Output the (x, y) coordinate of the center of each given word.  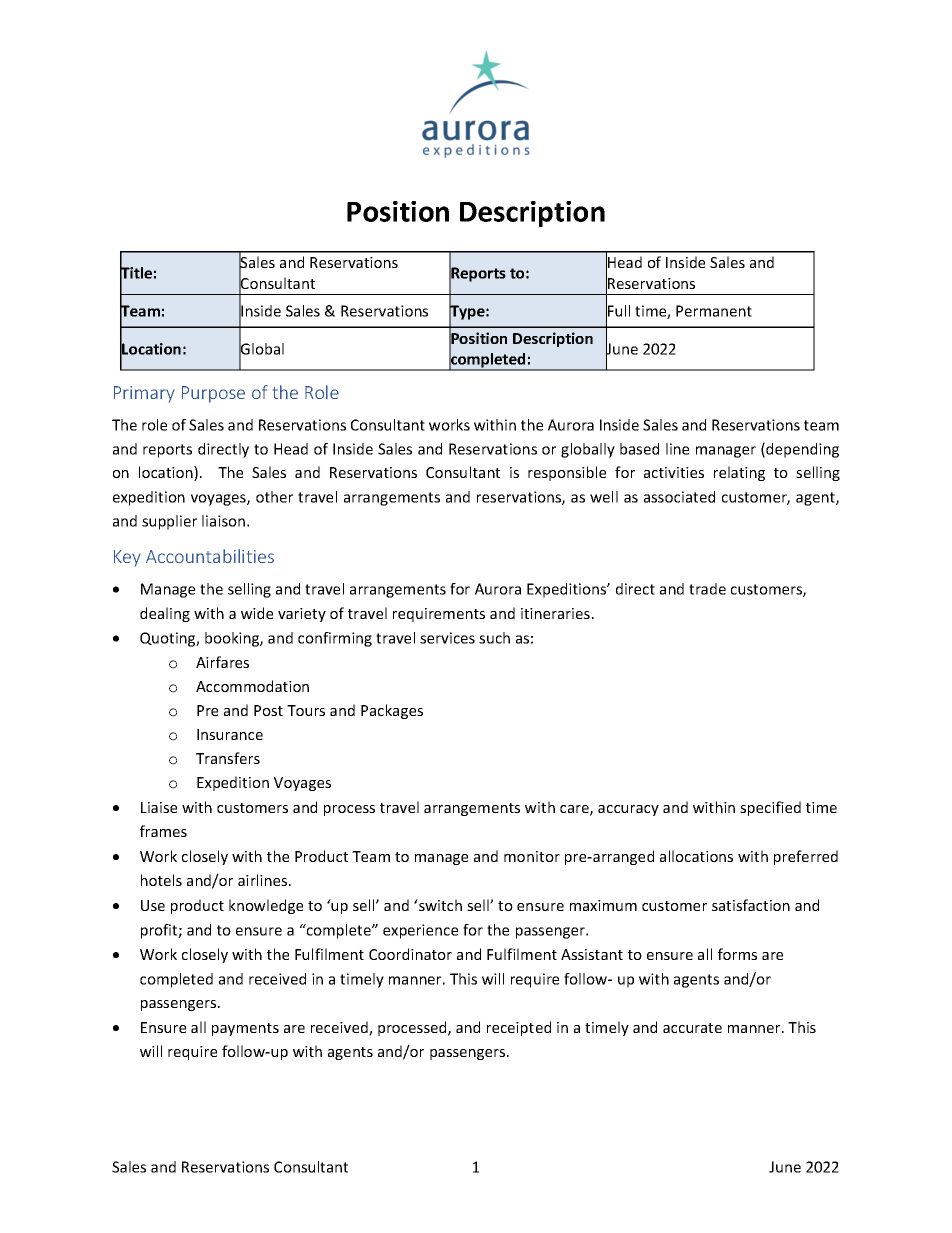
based (639, 449)
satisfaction (751, 905)
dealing (165, 614)
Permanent (714, 311)
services (447, 638)
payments (245, 1029)
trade (707, 589)
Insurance (230, 734)
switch (439, 905)
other (274, 497)
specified (770, 808)
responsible (567, 473)
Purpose (213, 394)
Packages (392, 711)
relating (739, 473)
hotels (161, 880)
